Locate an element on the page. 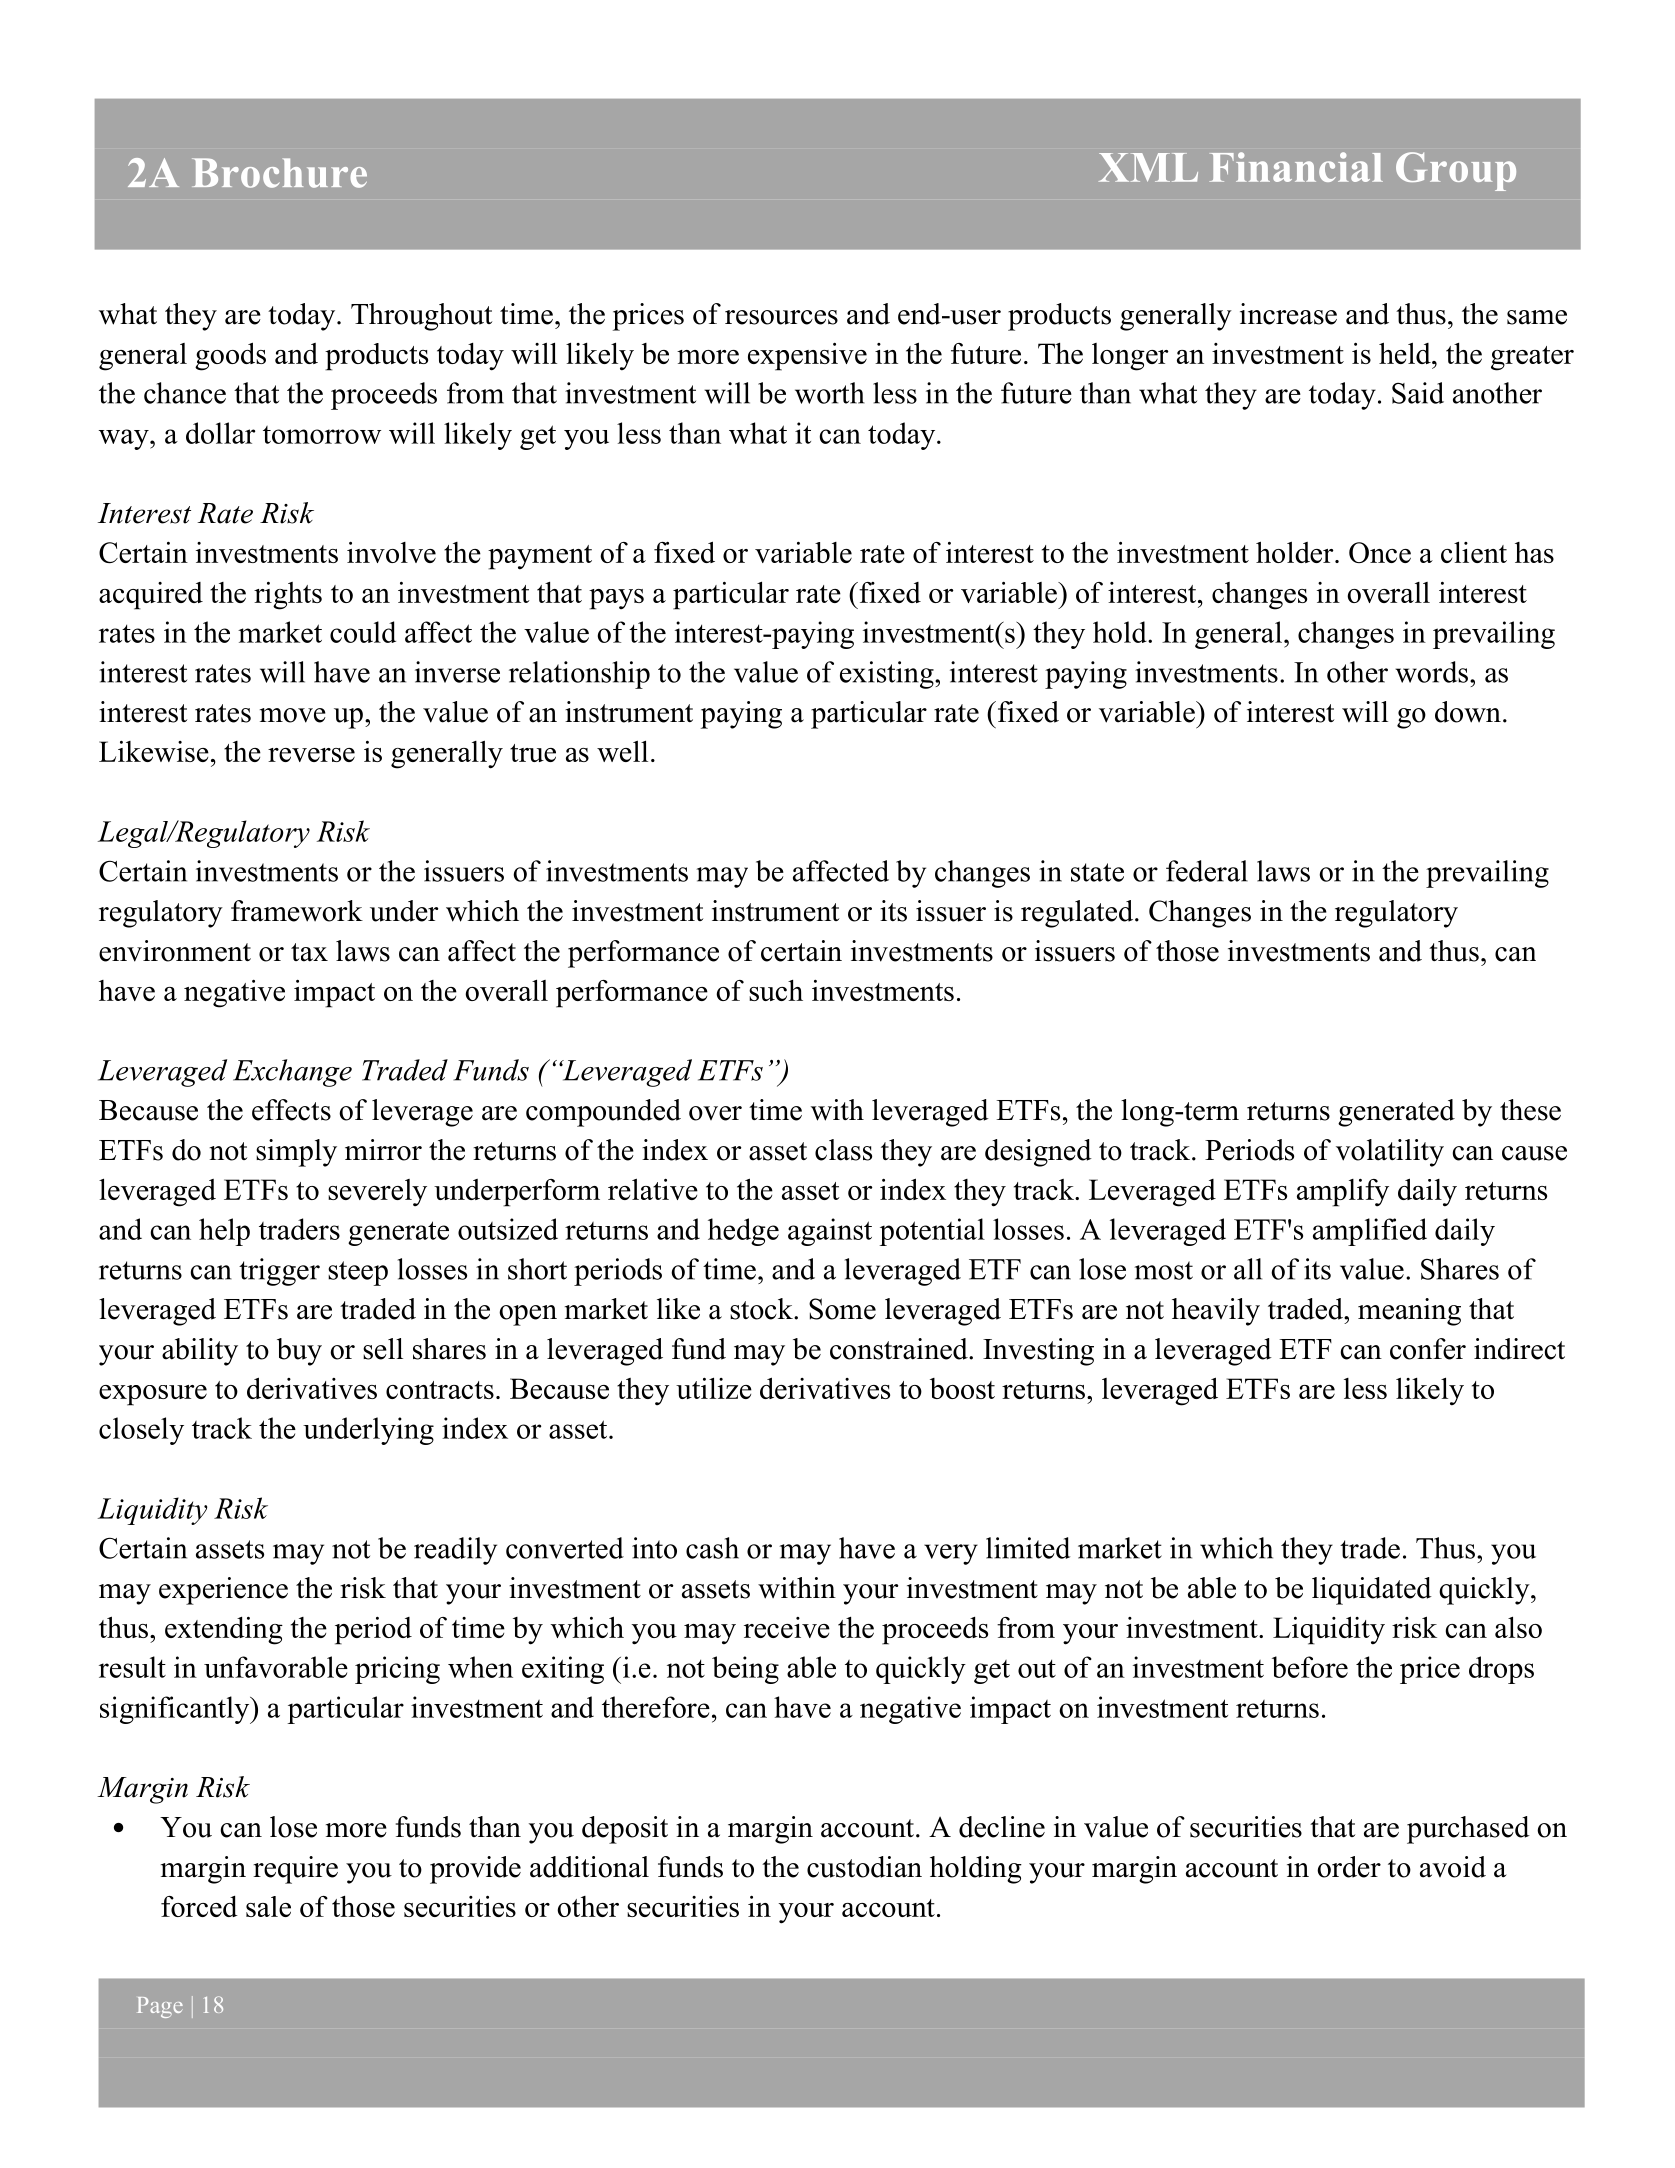 The height and width of the document is (2168, 1675). Financial is located at coordinates (1296, 167).
